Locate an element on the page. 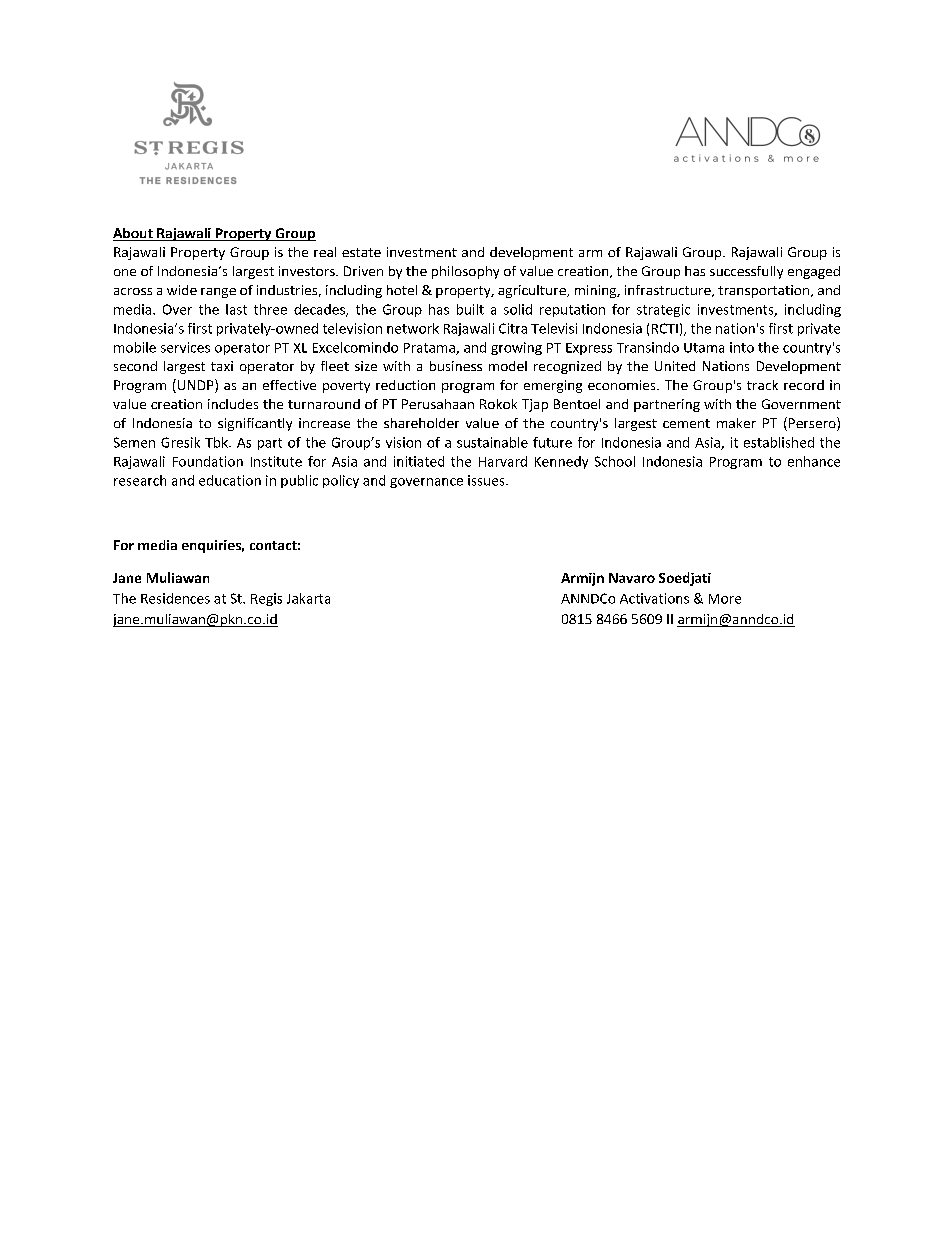 This page has height=1233, width=952. About is located at coordinates (134, 234).
